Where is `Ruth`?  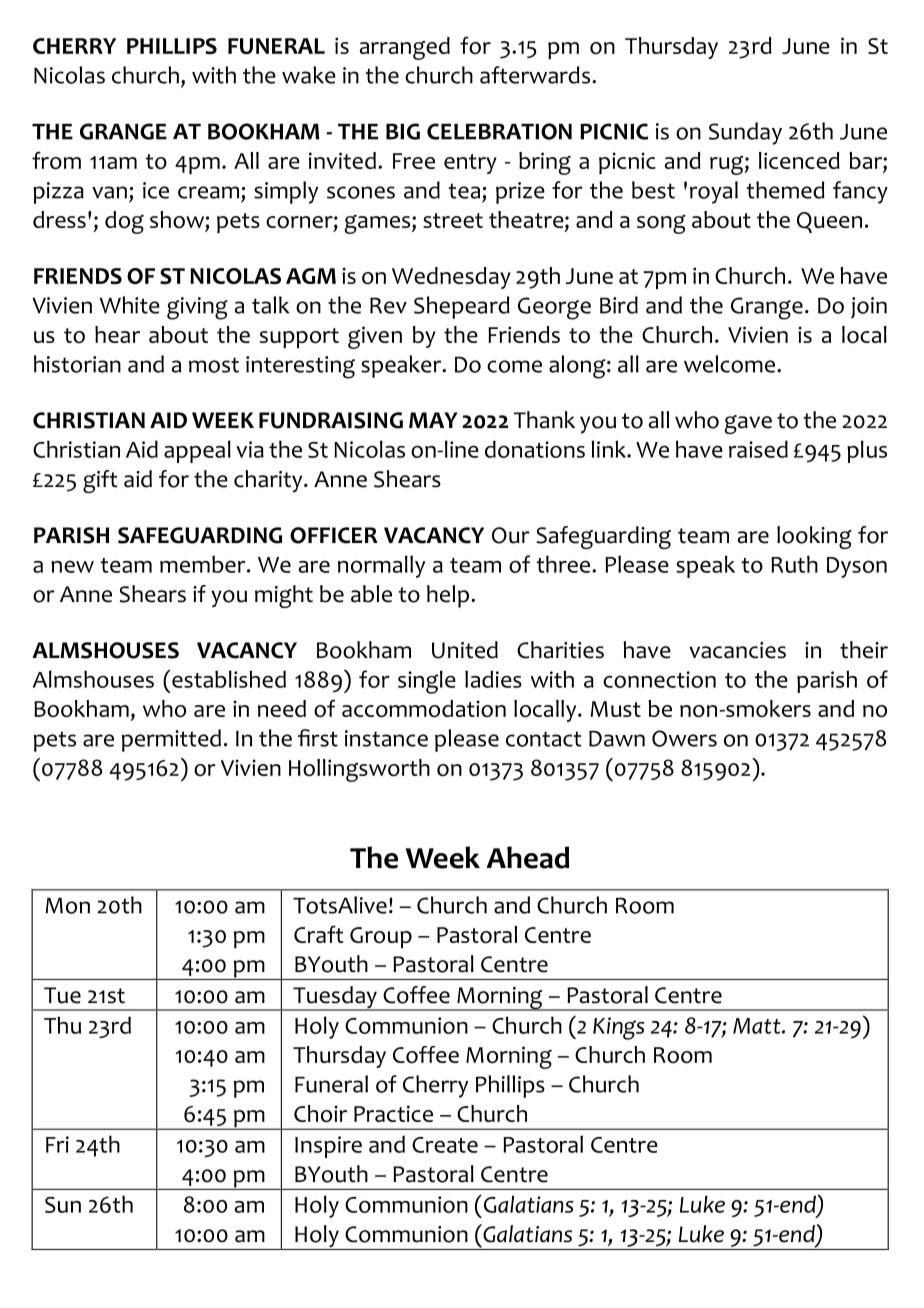
Ruth is located at coordinates (794, 564).
